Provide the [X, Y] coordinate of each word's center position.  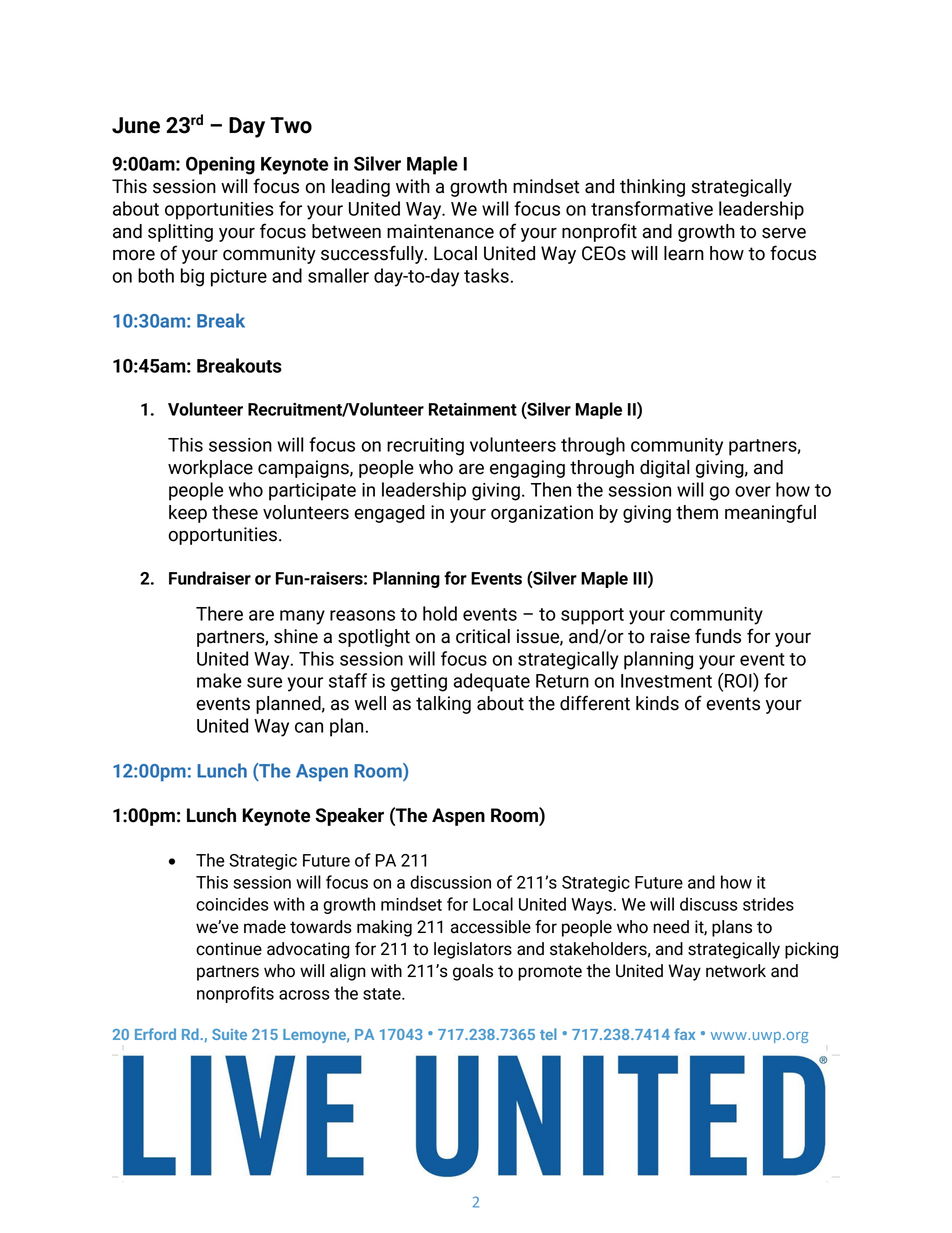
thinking [652, 188]
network [736, 971]
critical [483, 636]
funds [718, 636]
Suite [229, 1034]
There [219, 613]
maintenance [440, 231]
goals [473, 972]
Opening [220, 165]
